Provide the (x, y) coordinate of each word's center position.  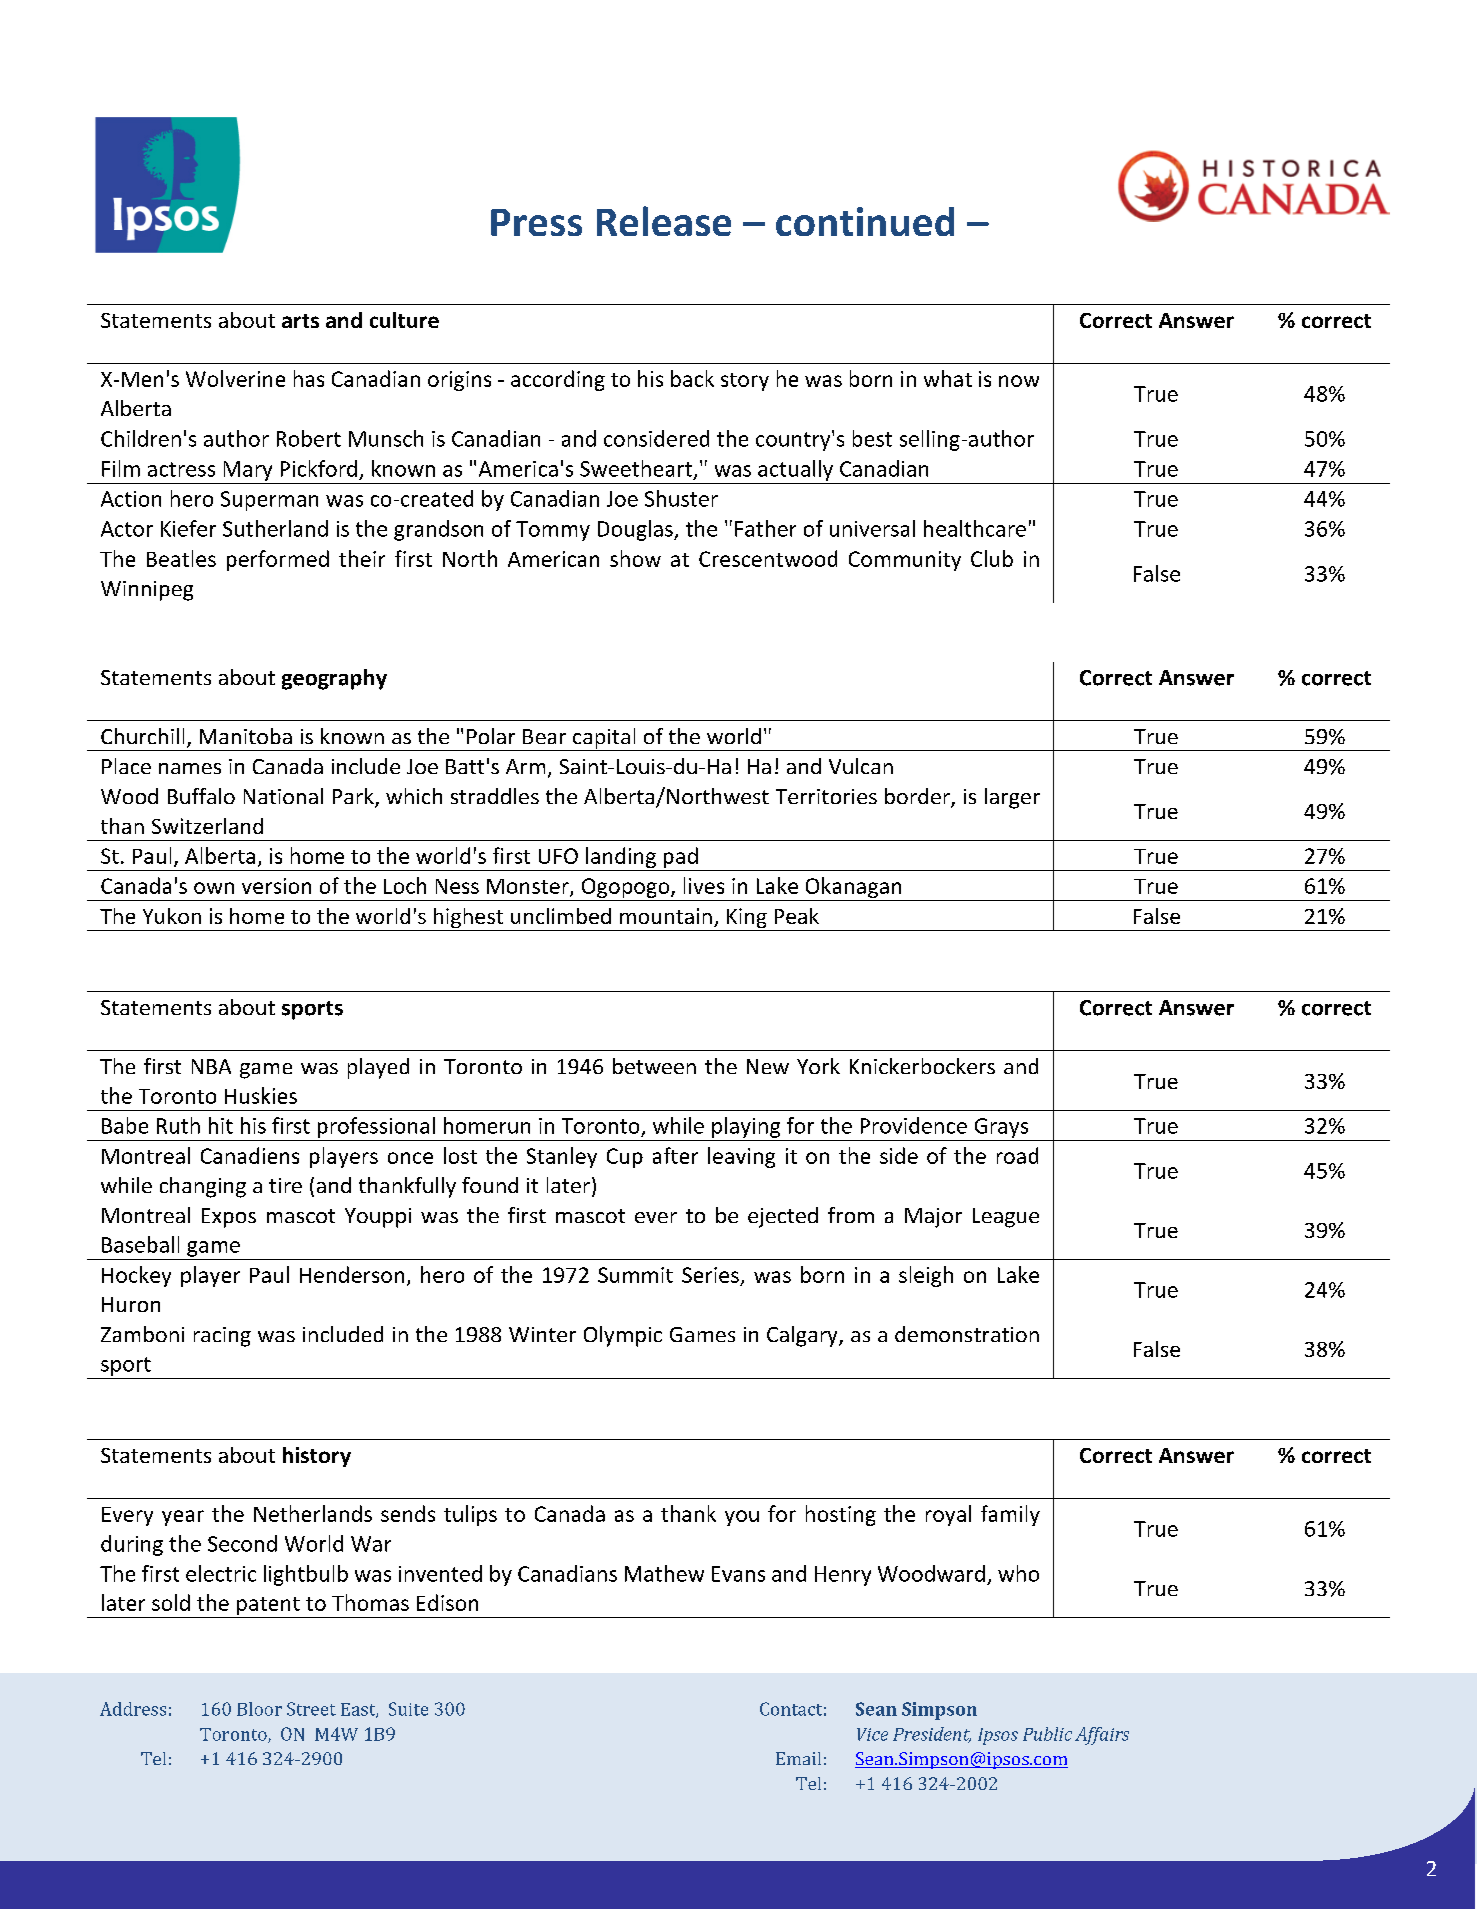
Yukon (172, 916)
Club (992, 558)
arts (300, 321)
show (635, 558)
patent (268, 1606)
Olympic (623, 1336)
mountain (666, 916)
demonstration (967, 1334)
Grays (1001, 1128)
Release (664, 221)
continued (865, 221)
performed (278, 560)
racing (222, 1337)
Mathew (664, 1573)
